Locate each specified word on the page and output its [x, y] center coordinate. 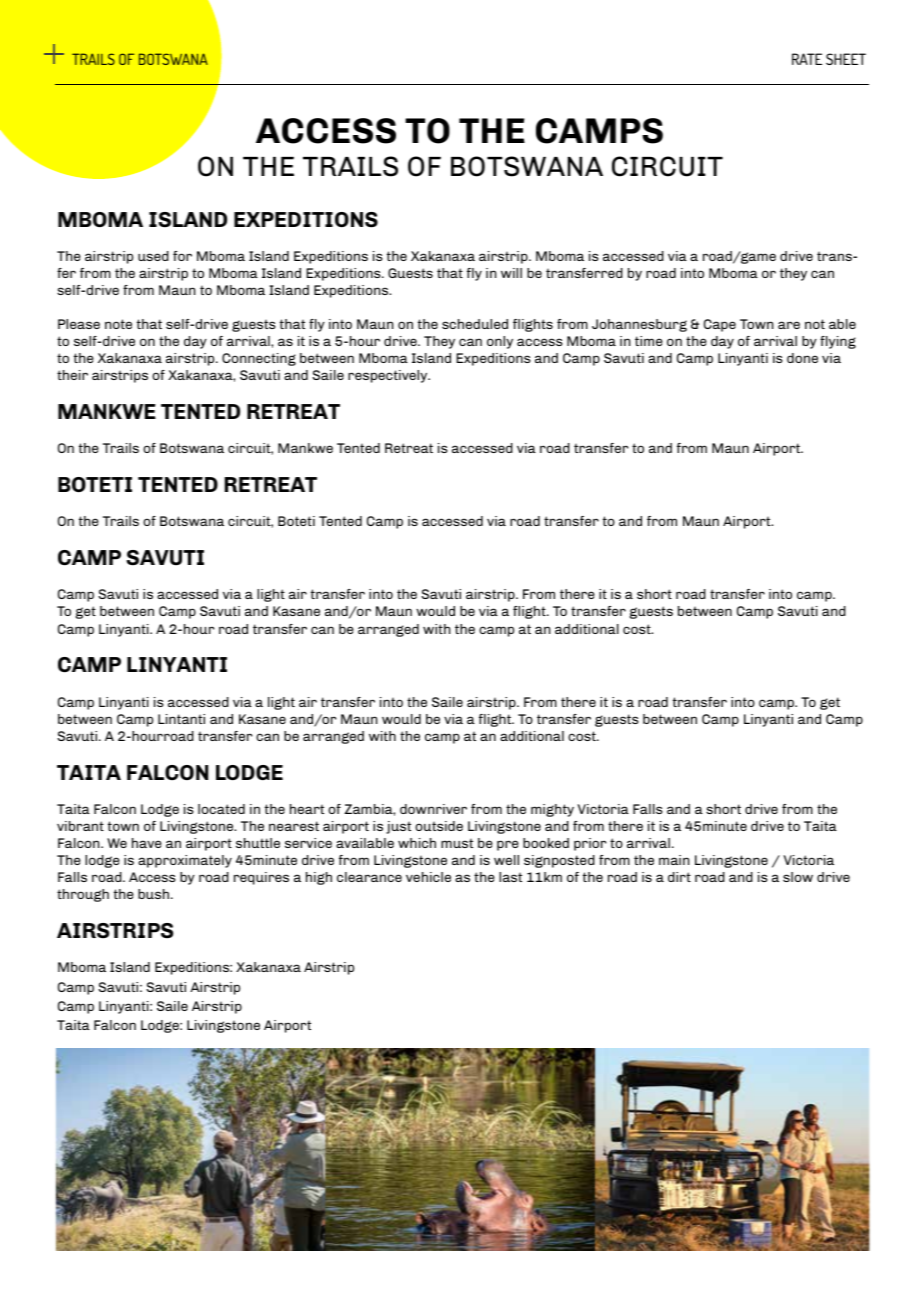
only [500, 342]
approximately [185, 861]
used [153, 256]
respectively [389, 376]
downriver [433, 809]
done [802, 358]
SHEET [846, 59]
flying [838, 342]
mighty [552, 810]
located [221, 809]
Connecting [259, 359]
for [182, 256]
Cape [720, 325]
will [511, 273]
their [72, 375]
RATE [807, 59]
